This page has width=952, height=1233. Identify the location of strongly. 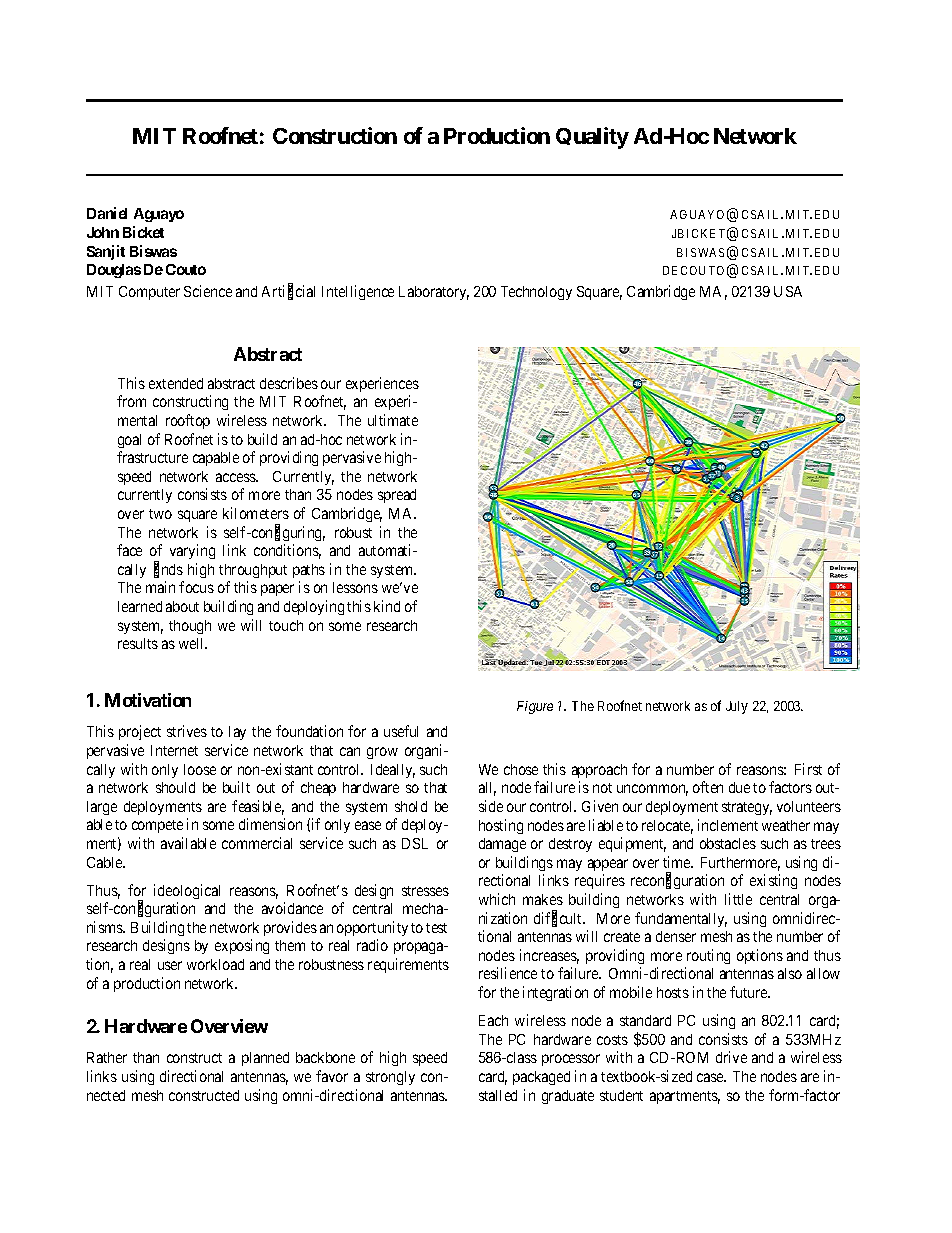
(390, 1078).
